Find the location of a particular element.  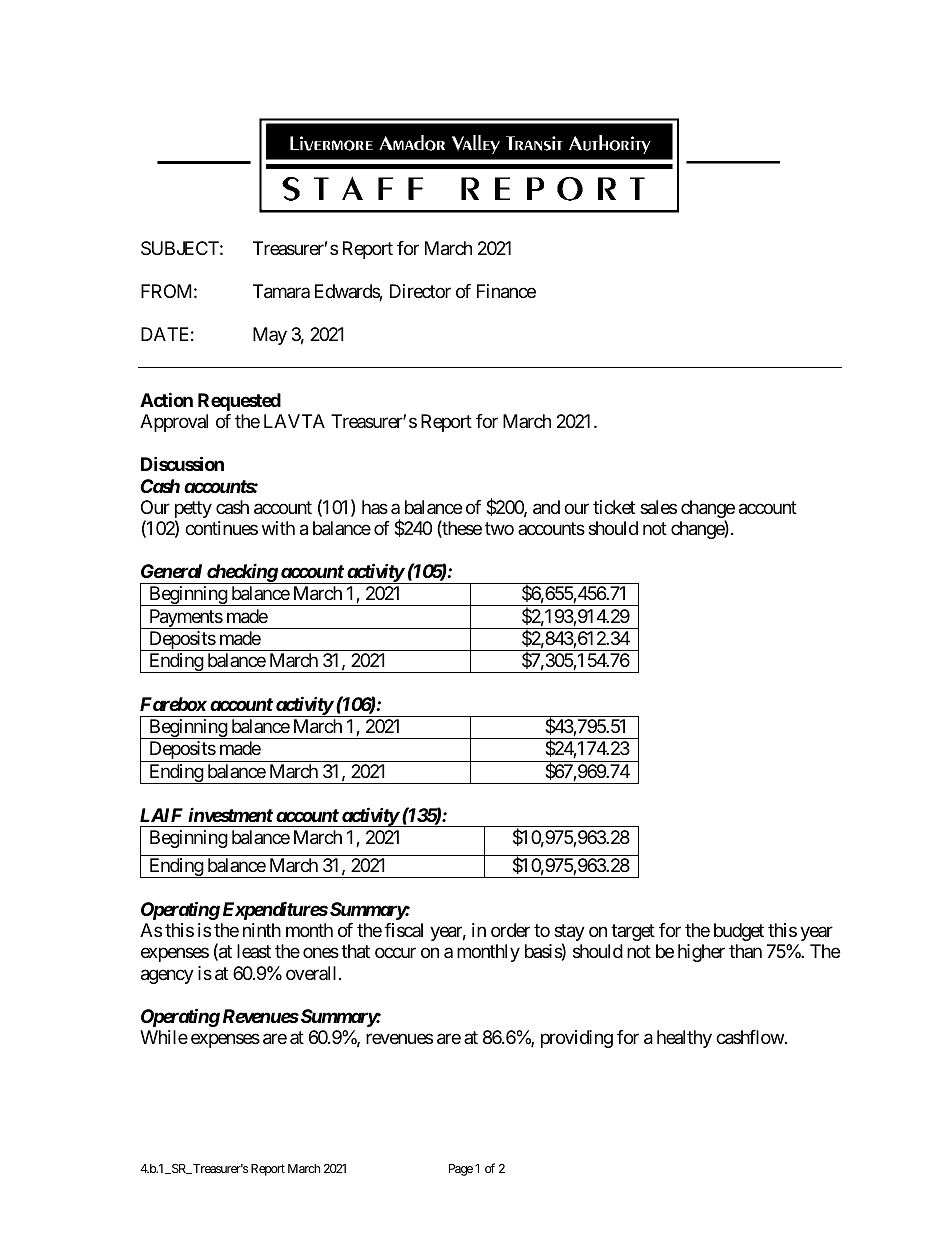

fiscal is located at coordinates (403, 930).
